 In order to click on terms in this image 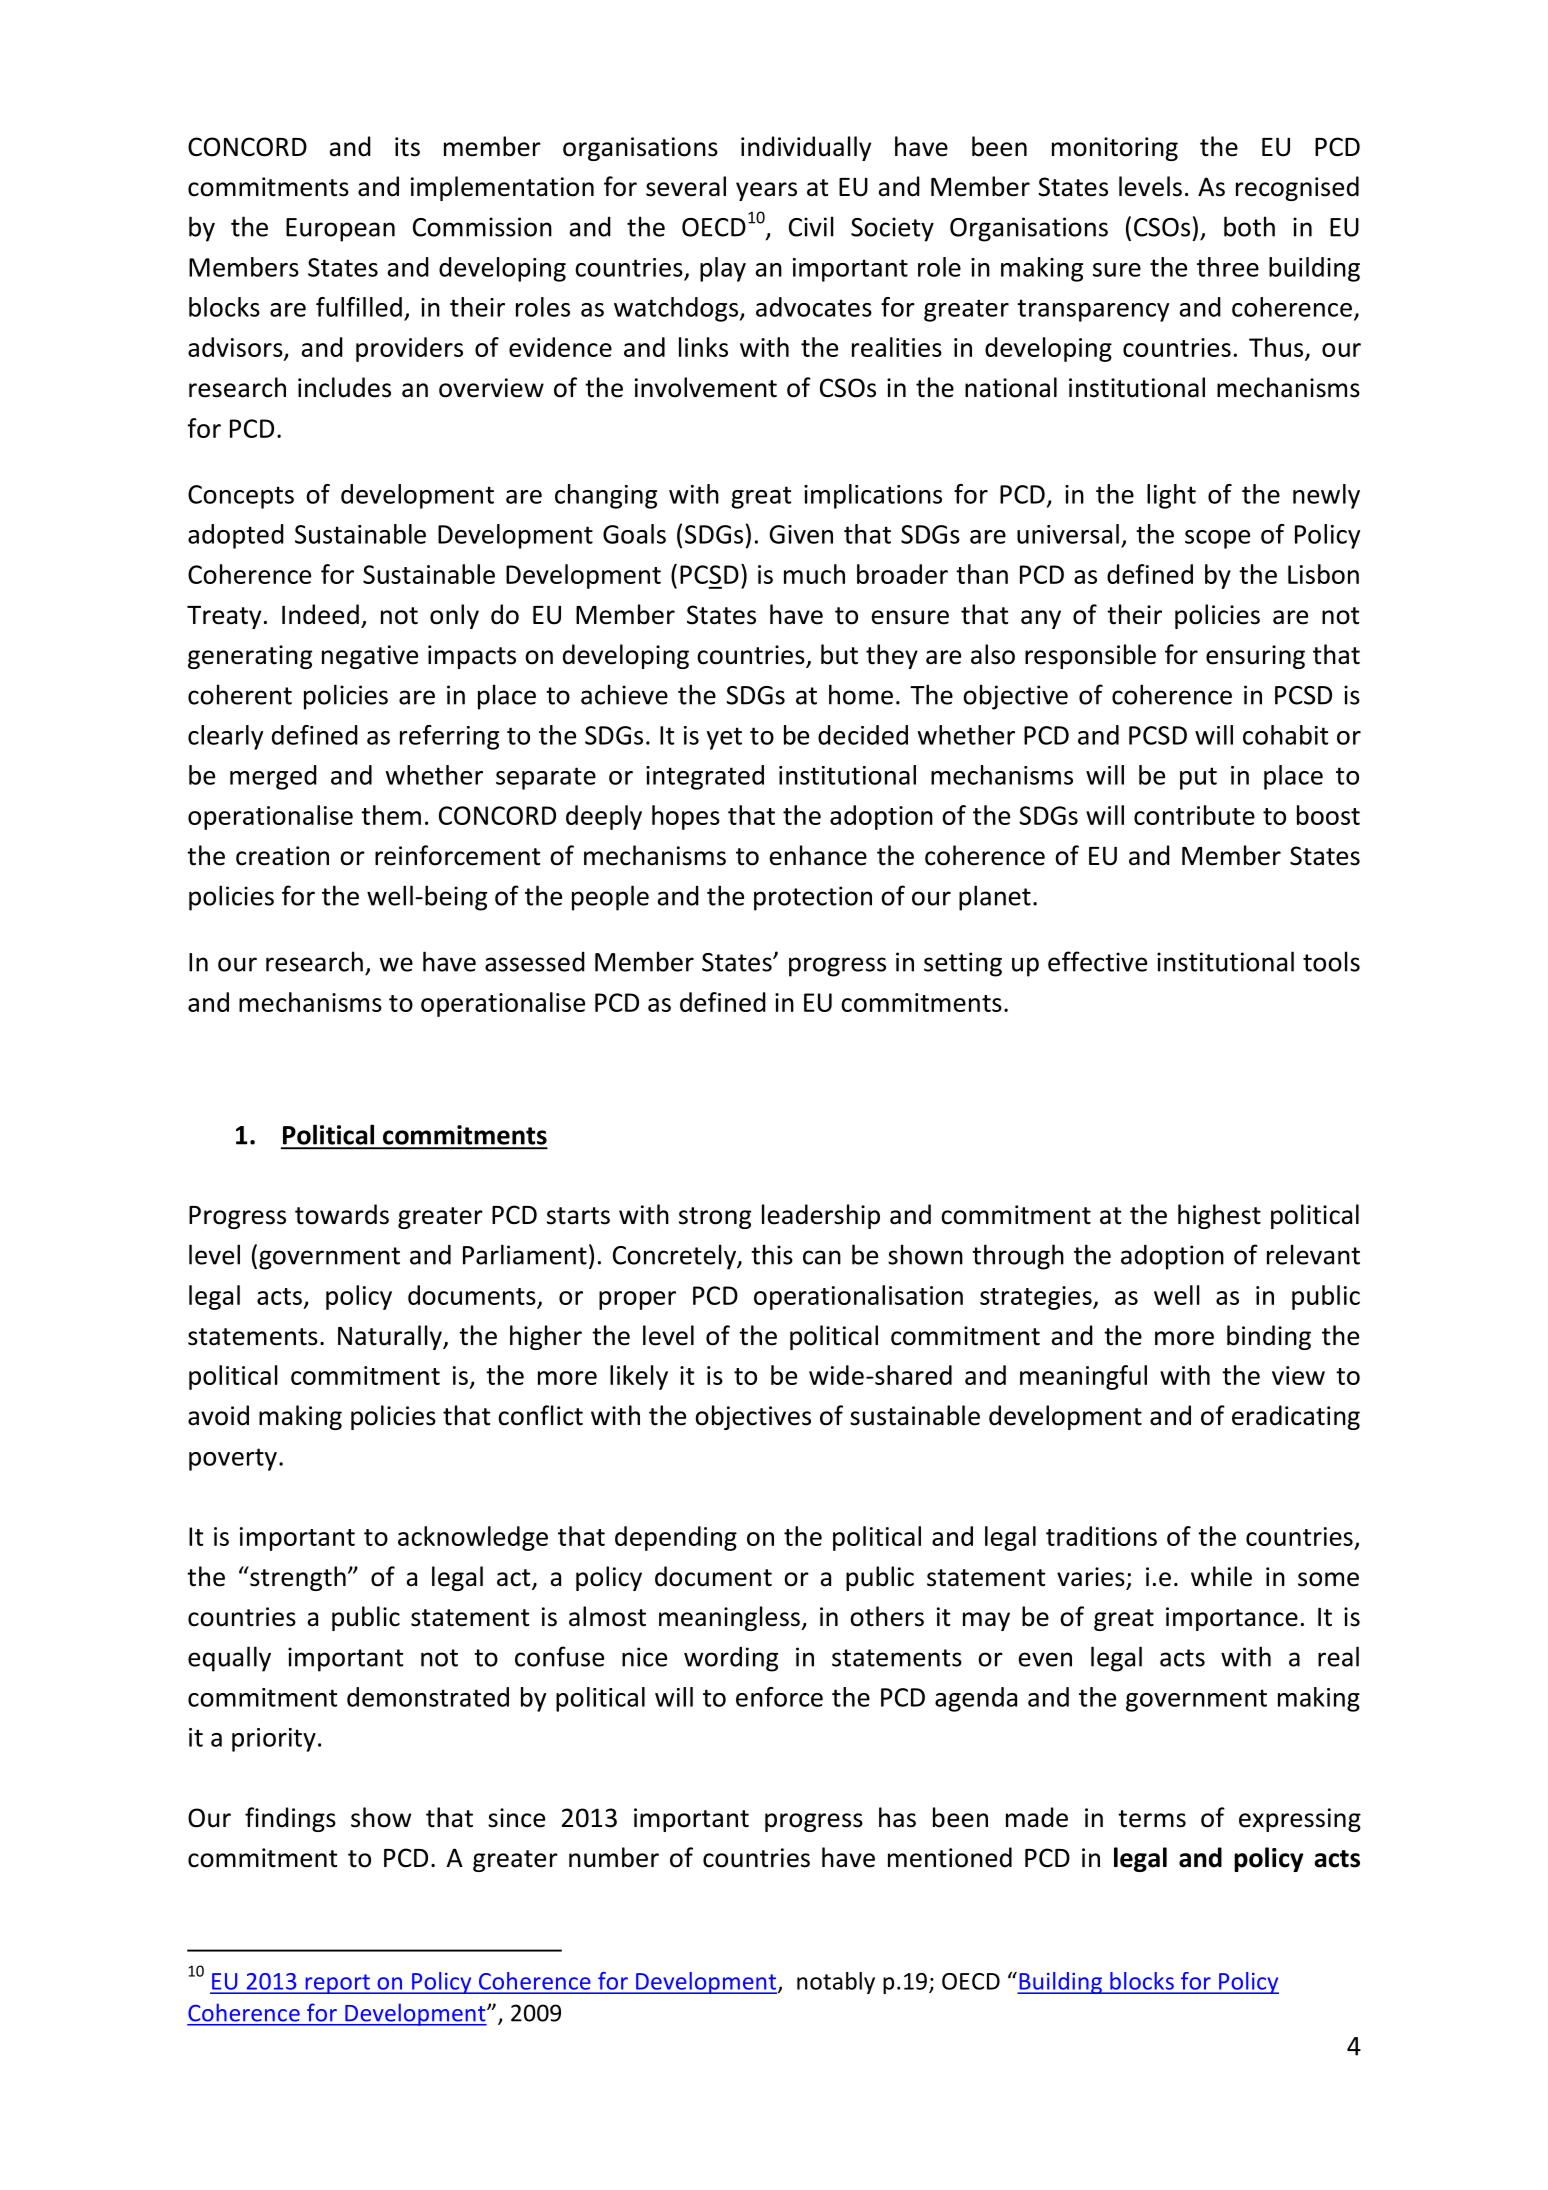, I will do `click(1152, 1819)`.
